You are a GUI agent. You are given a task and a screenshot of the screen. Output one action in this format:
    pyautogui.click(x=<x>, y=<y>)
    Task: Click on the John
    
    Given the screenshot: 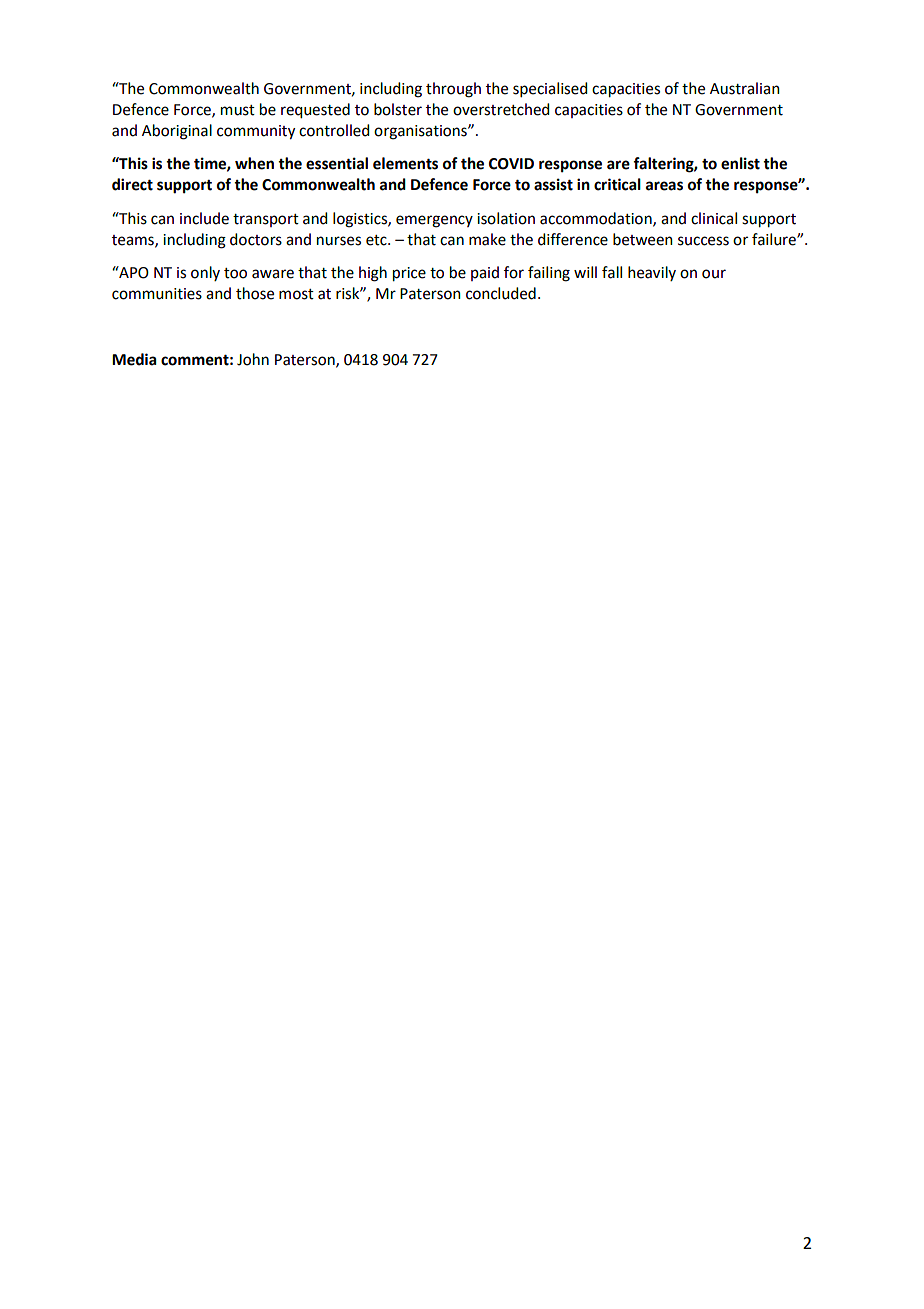 What is the action you would take?
    pyautogui.click(x=253, y=359)
